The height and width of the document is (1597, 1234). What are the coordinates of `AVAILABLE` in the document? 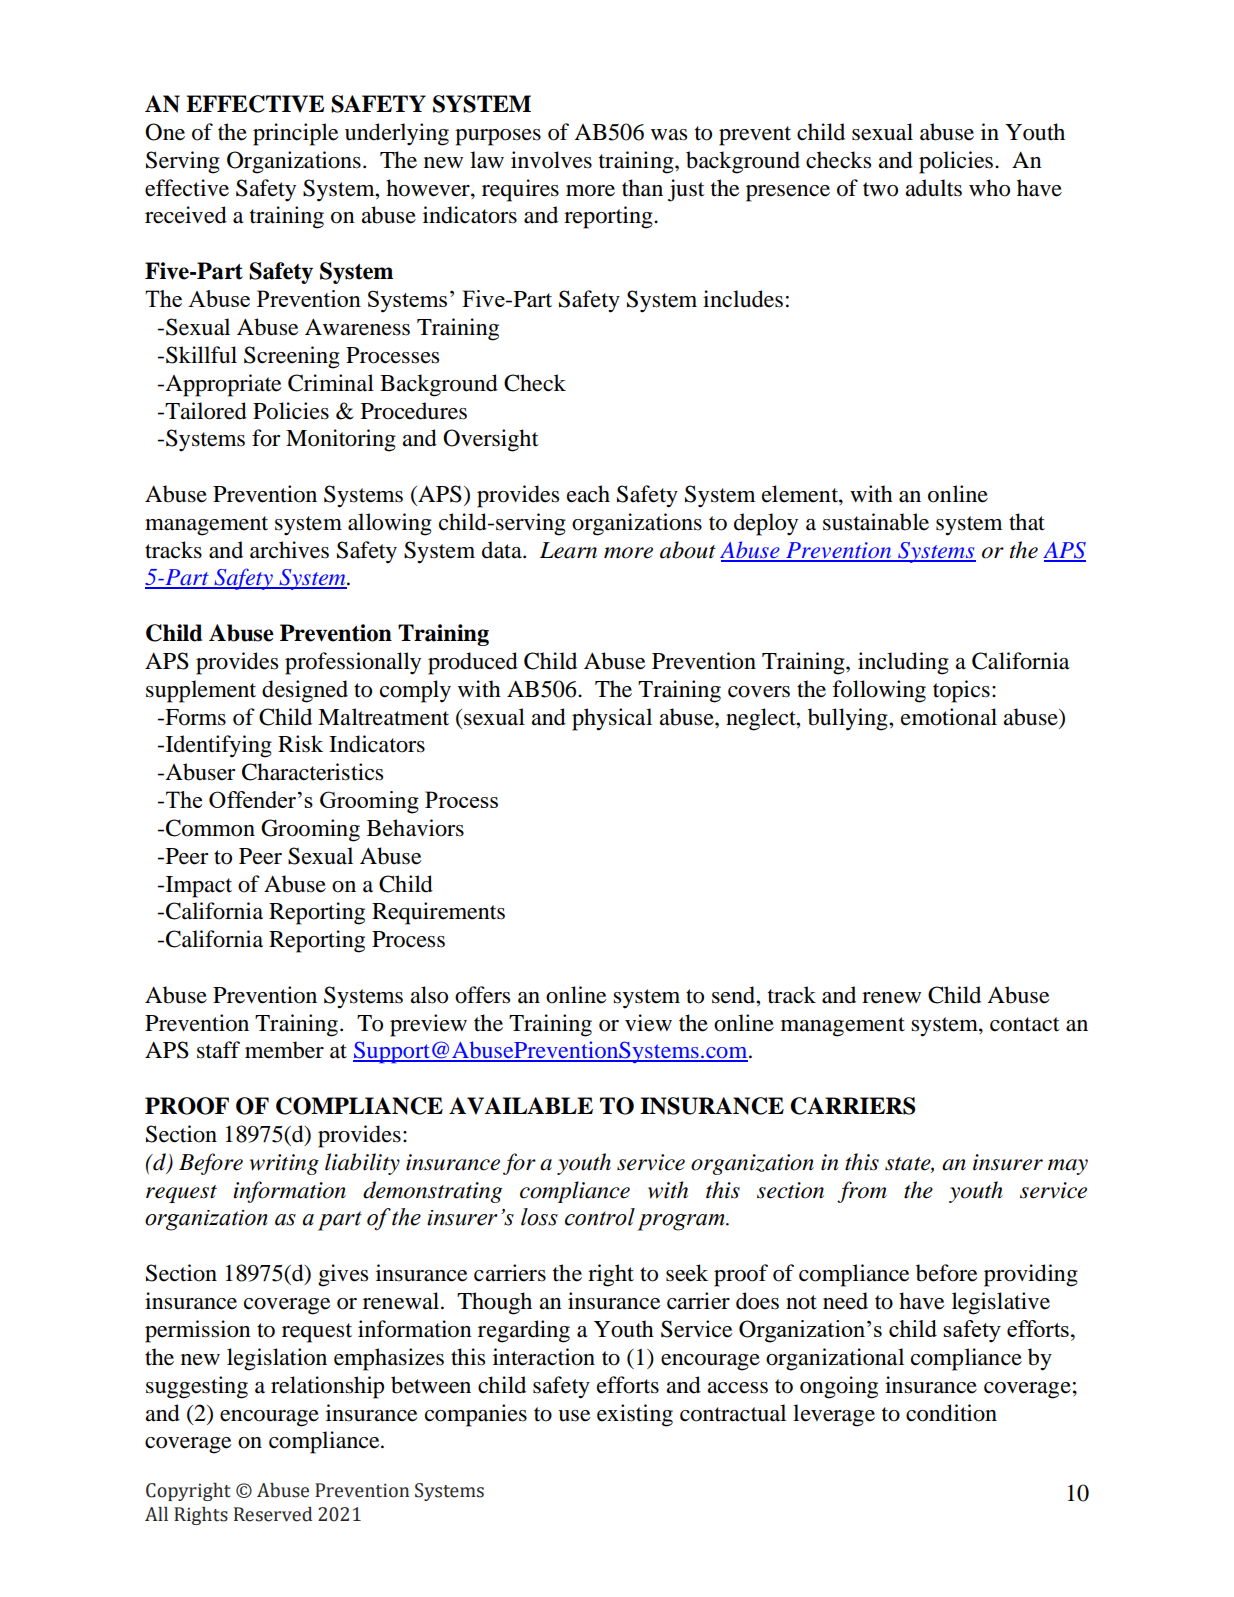 It's located at (521, 1106).
